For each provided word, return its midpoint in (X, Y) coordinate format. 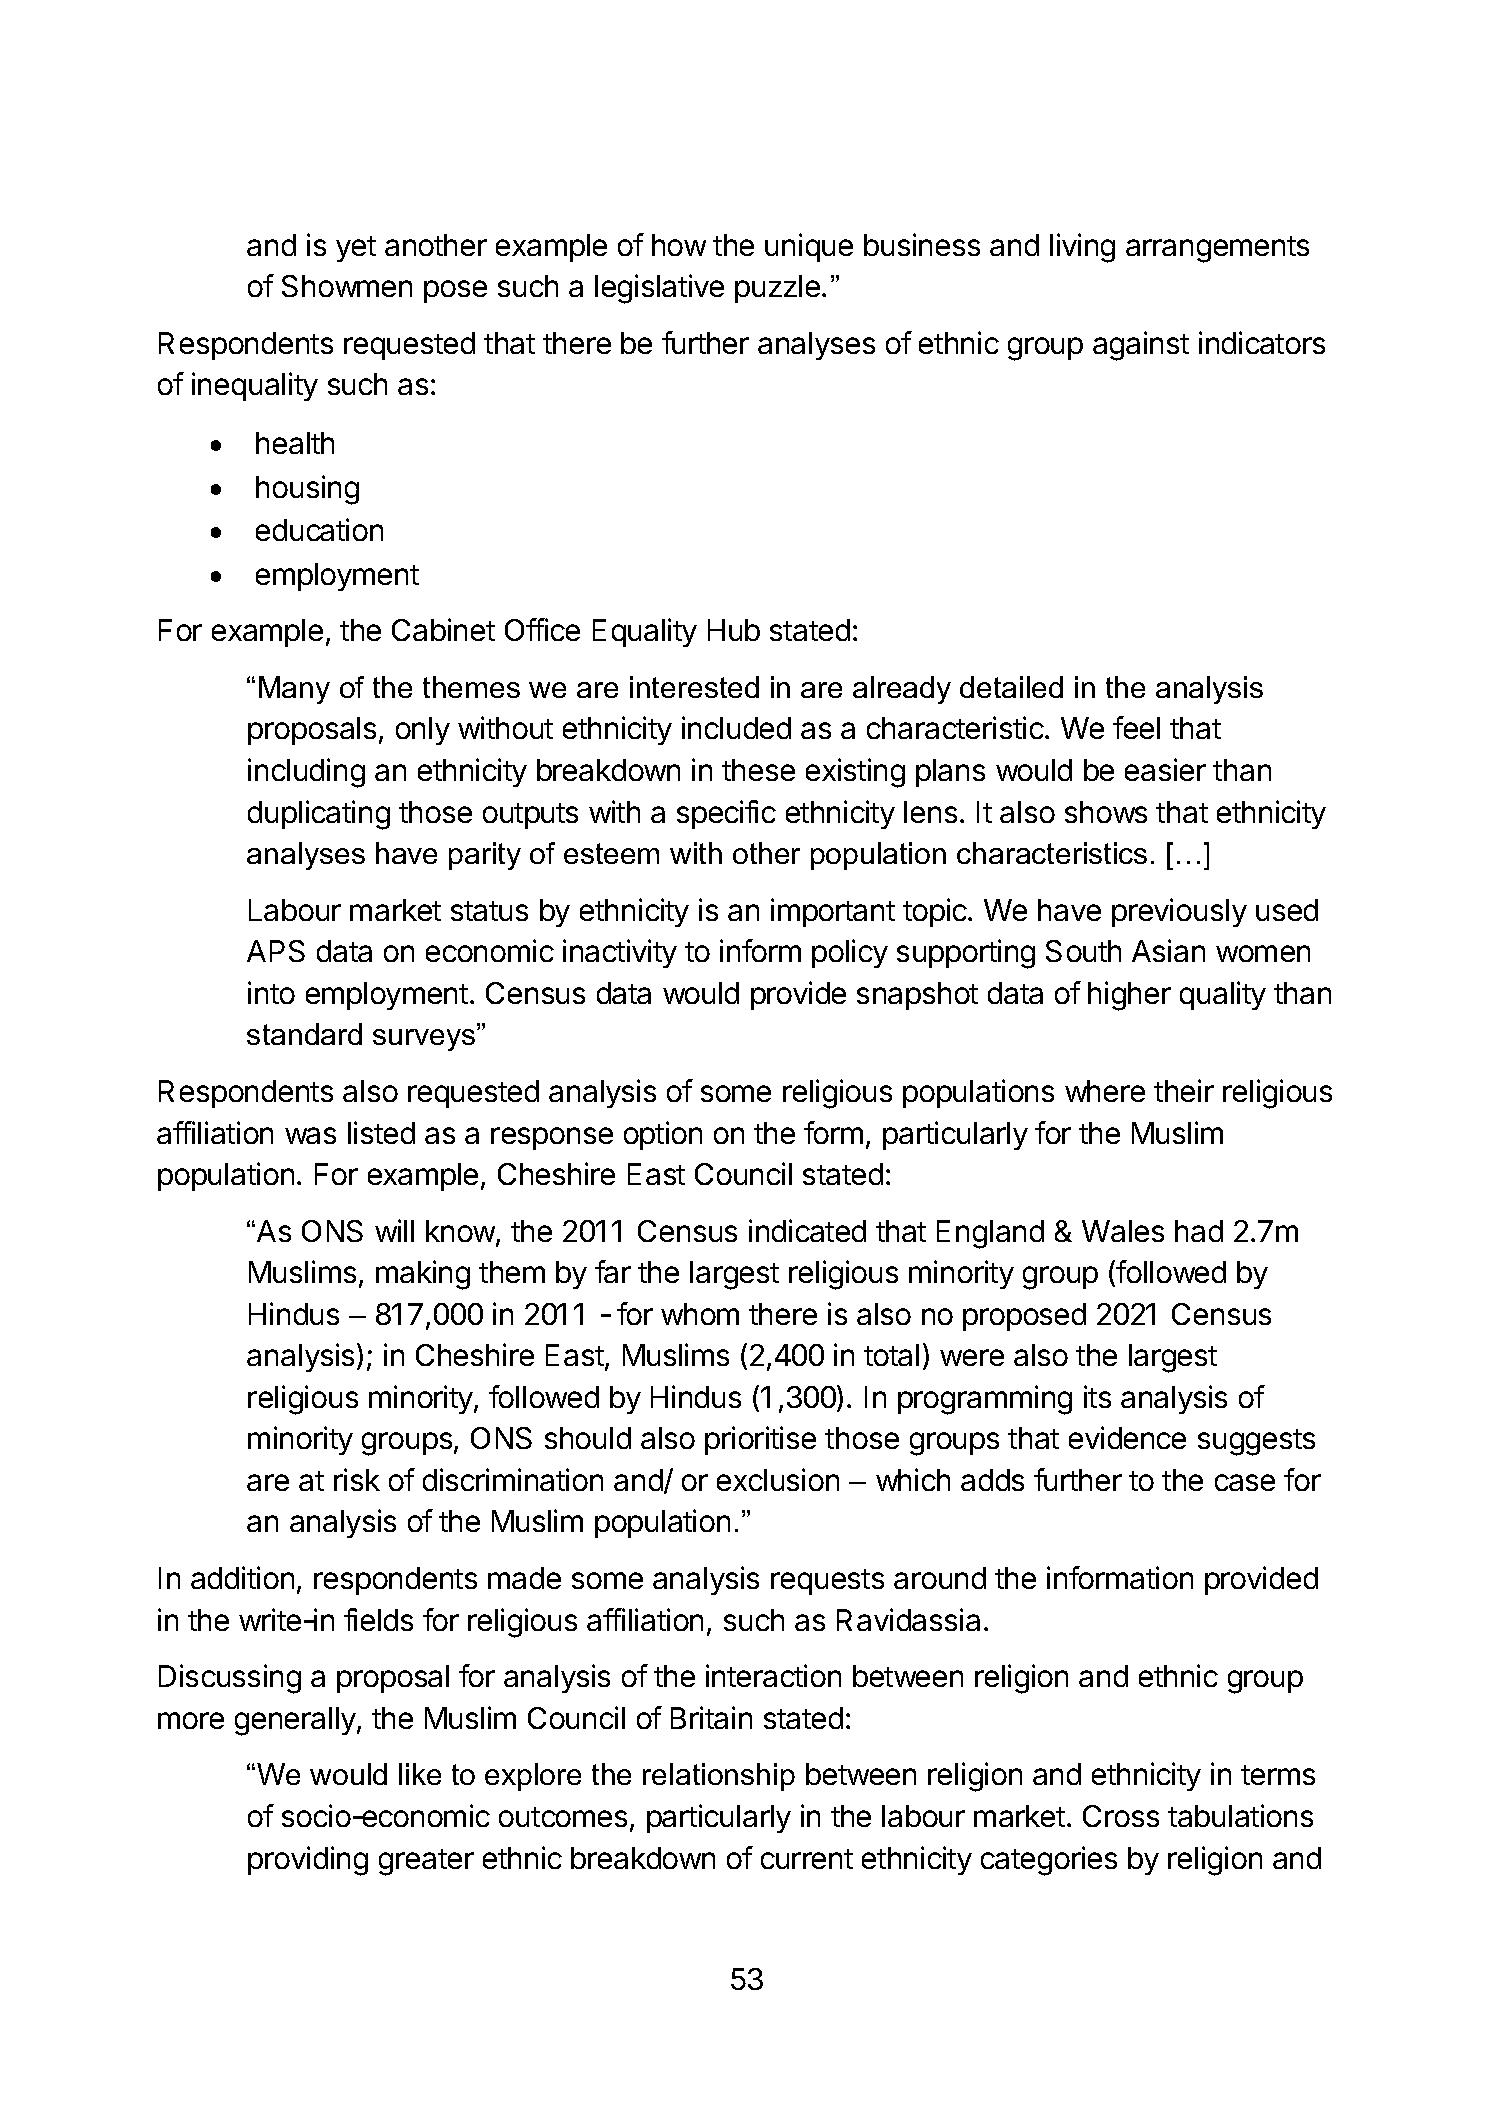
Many (294, 690)
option (663, 1135)
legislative (659, 289)
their (1184, 1090)
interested (694, 687)
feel (1136, 727)
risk (357, 1479)
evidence (1127, 1437)
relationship (719, 1777)
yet (356, 249)
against (1141, 346)
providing (308, 1861)
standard (304, 1034)
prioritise (760, 1440)
